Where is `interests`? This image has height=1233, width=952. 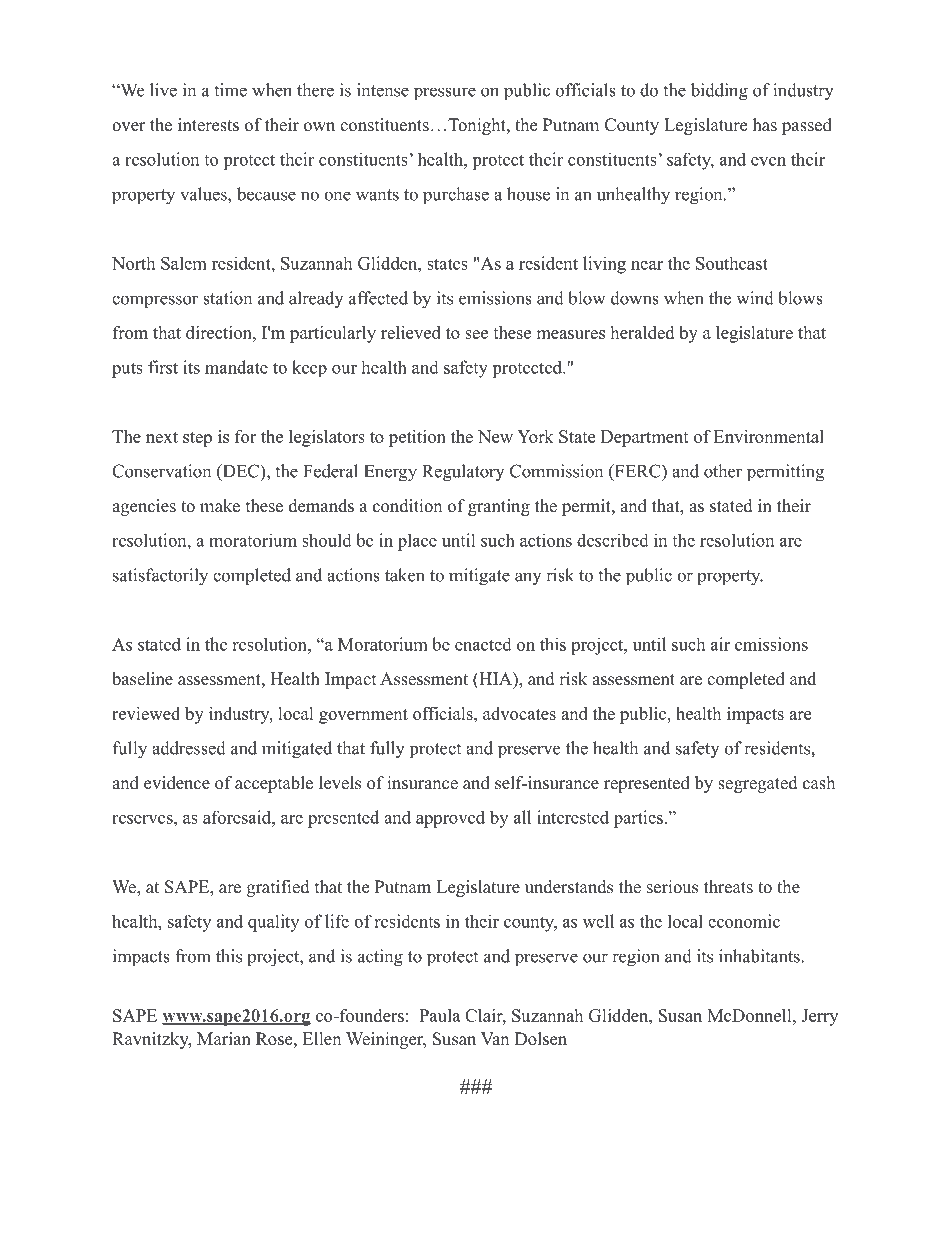 interests is located at coordinates (208, 125).
